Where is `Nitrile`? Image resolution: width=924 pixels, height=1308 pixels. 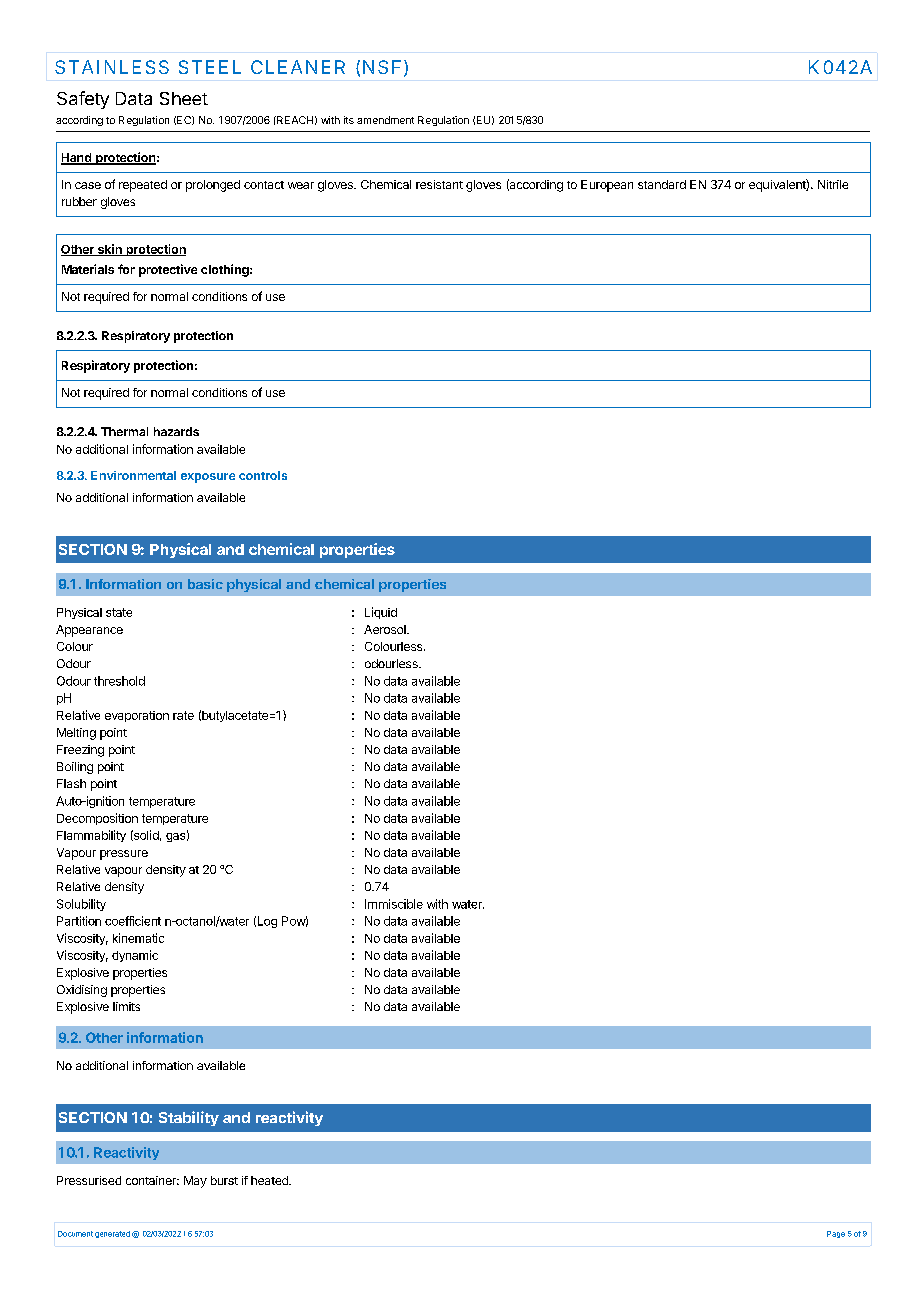 Nitrile is located at coordinates (833, 184).
